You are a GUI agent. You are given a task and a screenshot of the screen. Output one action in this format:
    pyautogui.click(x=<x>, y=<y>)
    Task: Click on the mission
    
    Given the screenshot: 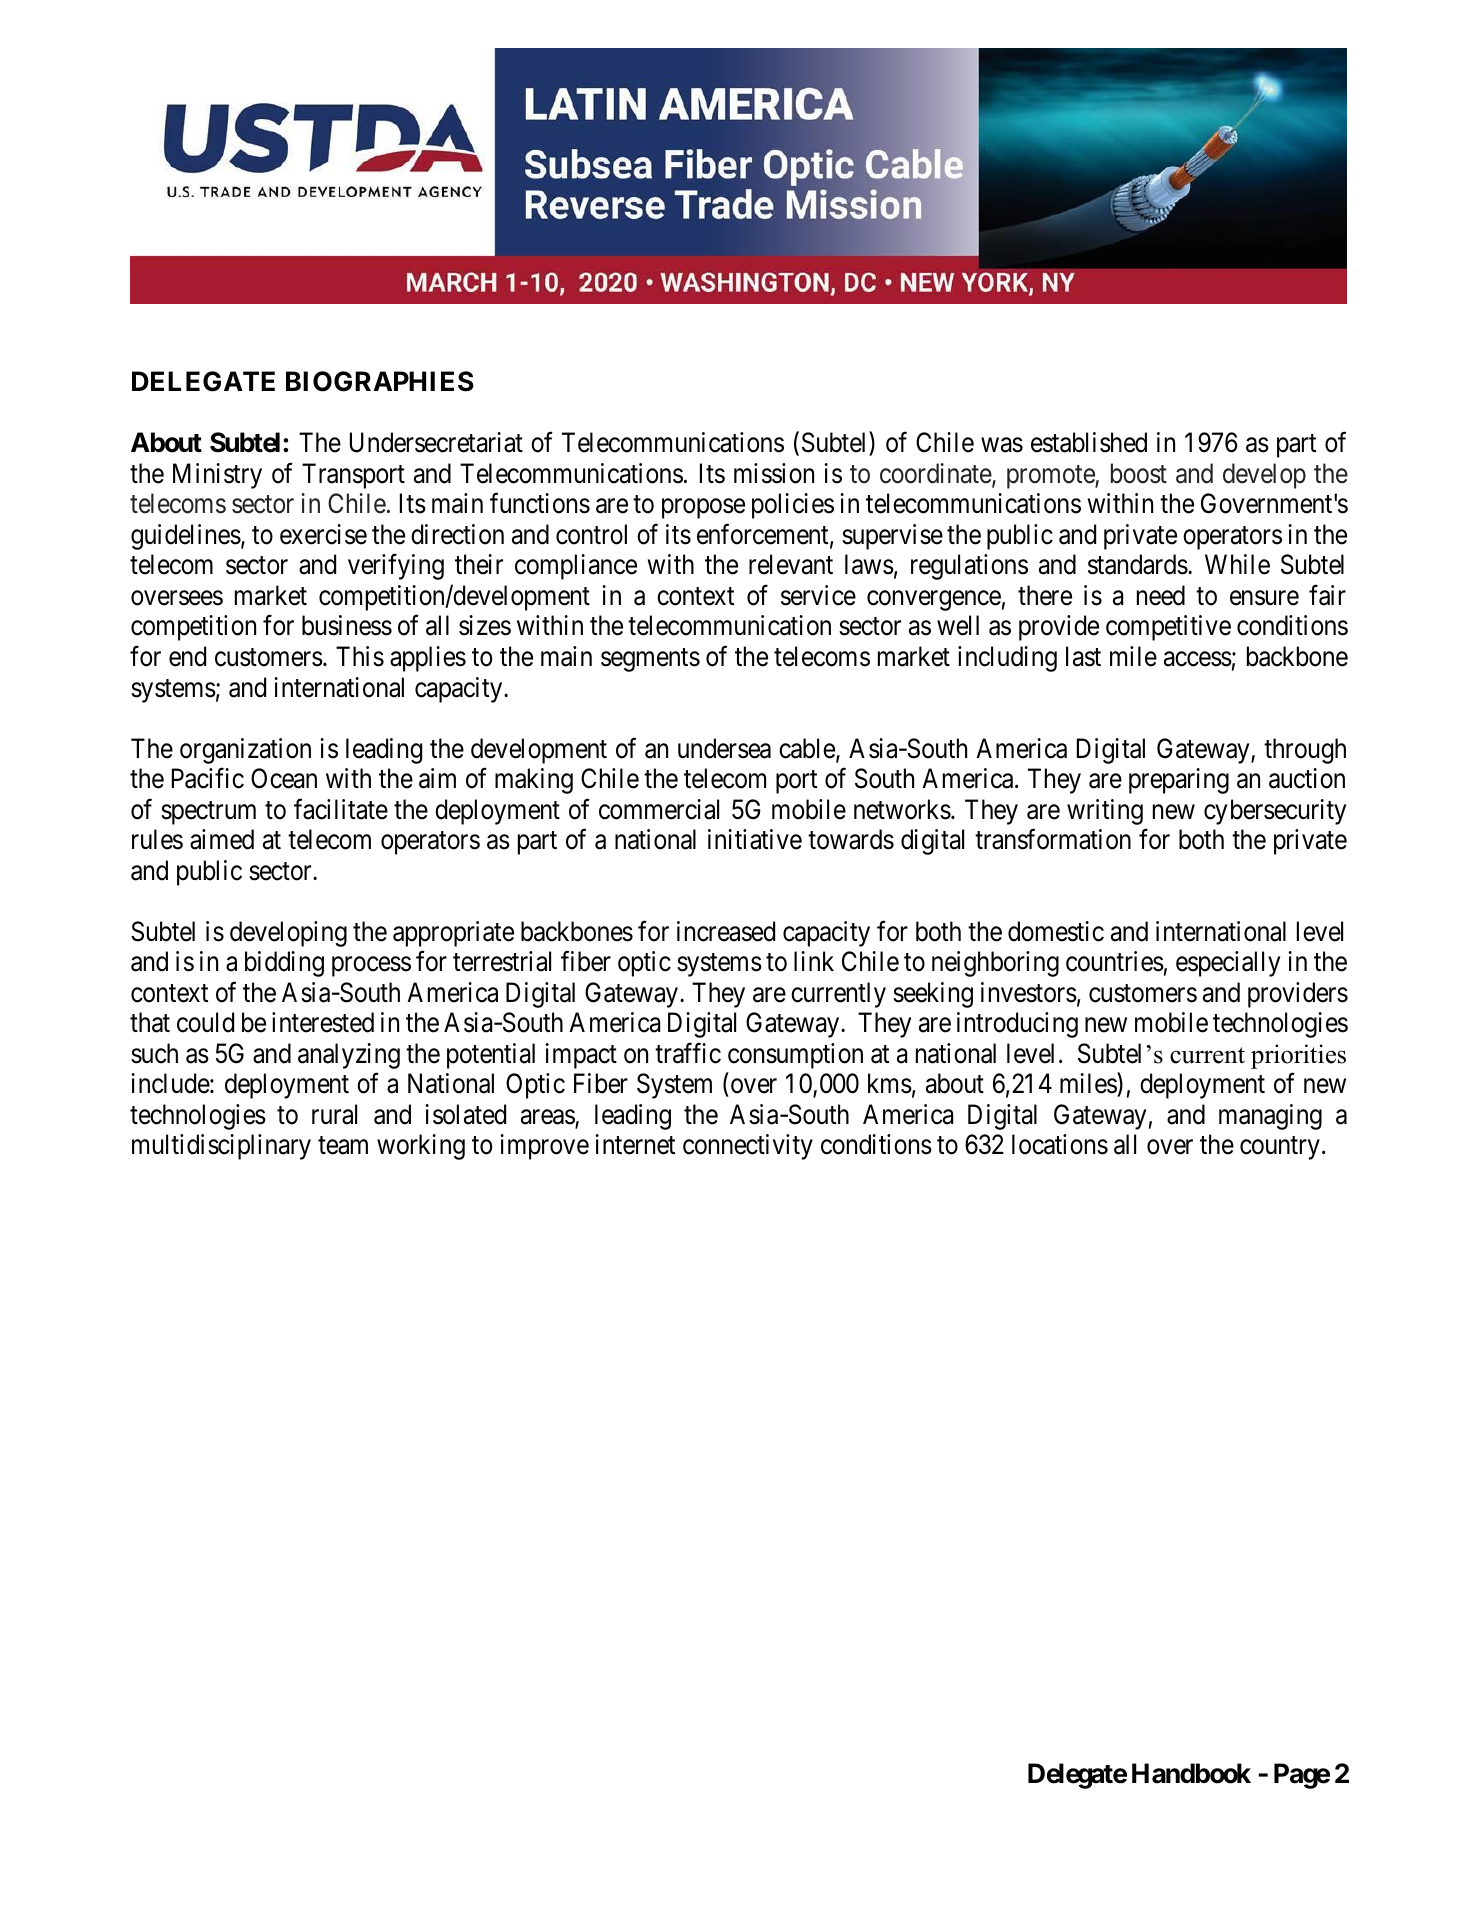 What is the action you would take?
    pyautogui.click(x=774, y=473)
